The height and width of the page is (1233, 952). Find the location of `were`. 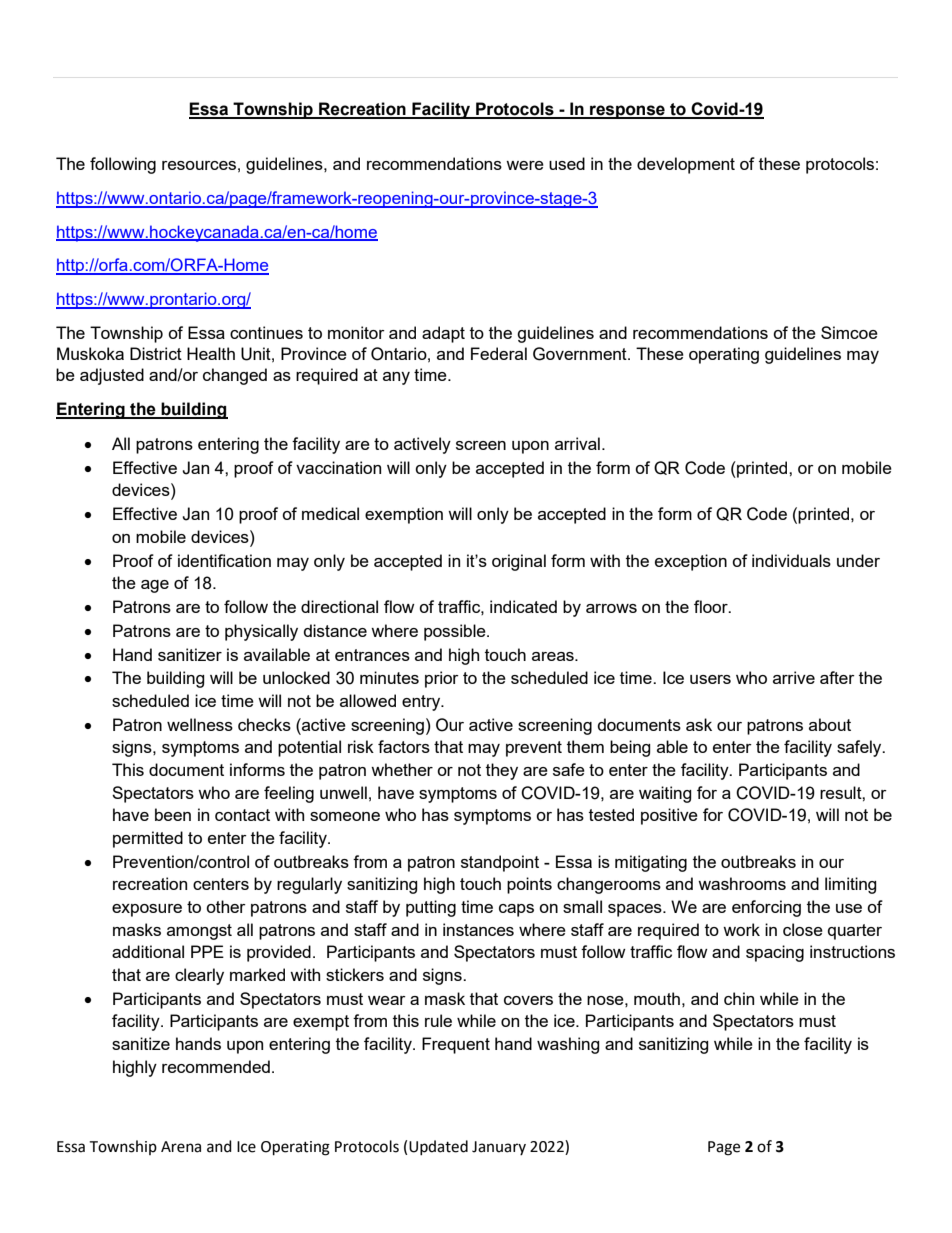

were is located at coordinates (525, 165).
